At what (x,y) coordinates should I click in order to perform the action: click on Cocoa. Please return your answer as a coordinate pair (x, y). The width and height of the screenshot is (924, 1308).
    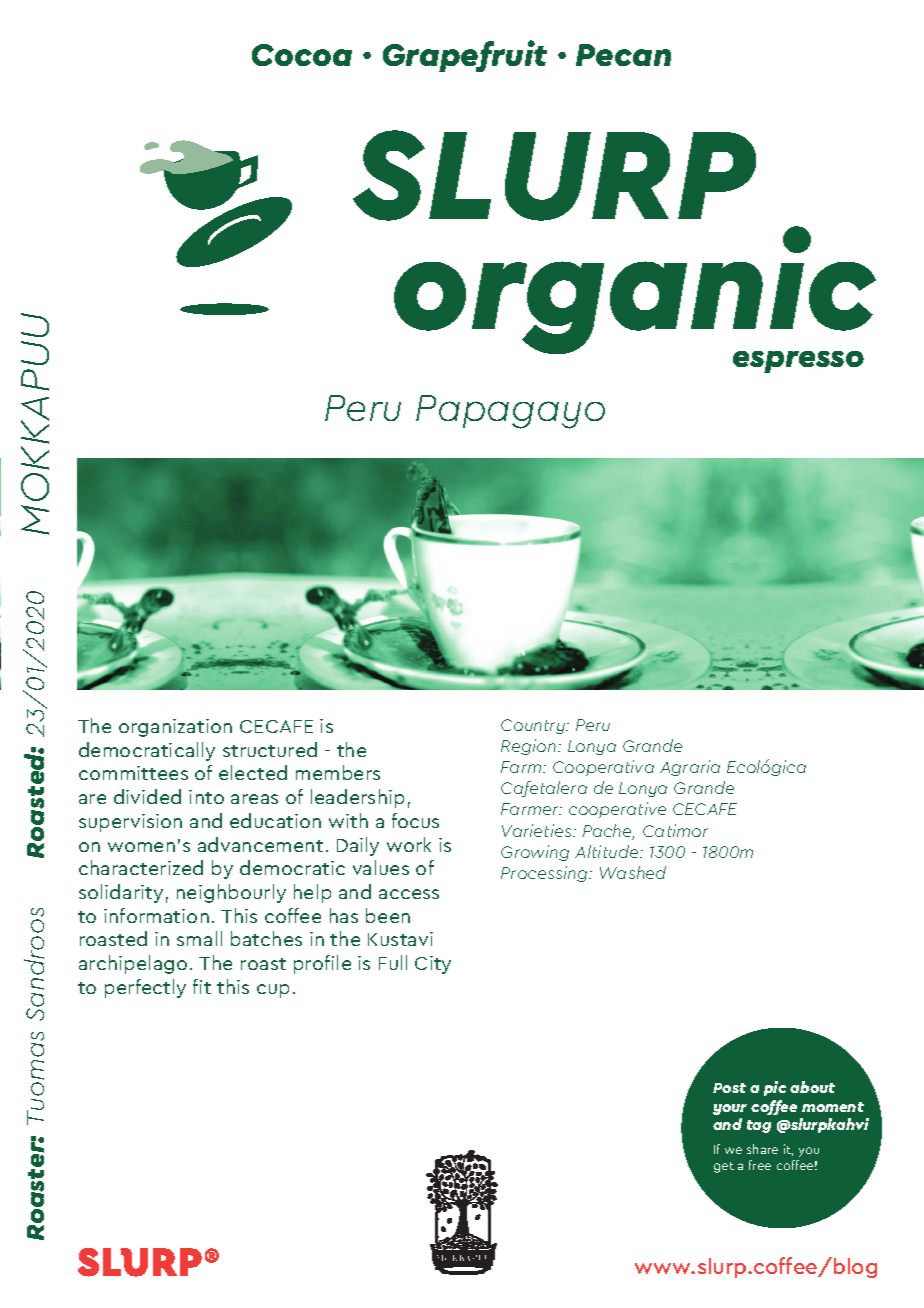
    Looking at the image, I should click on (302, 55).
